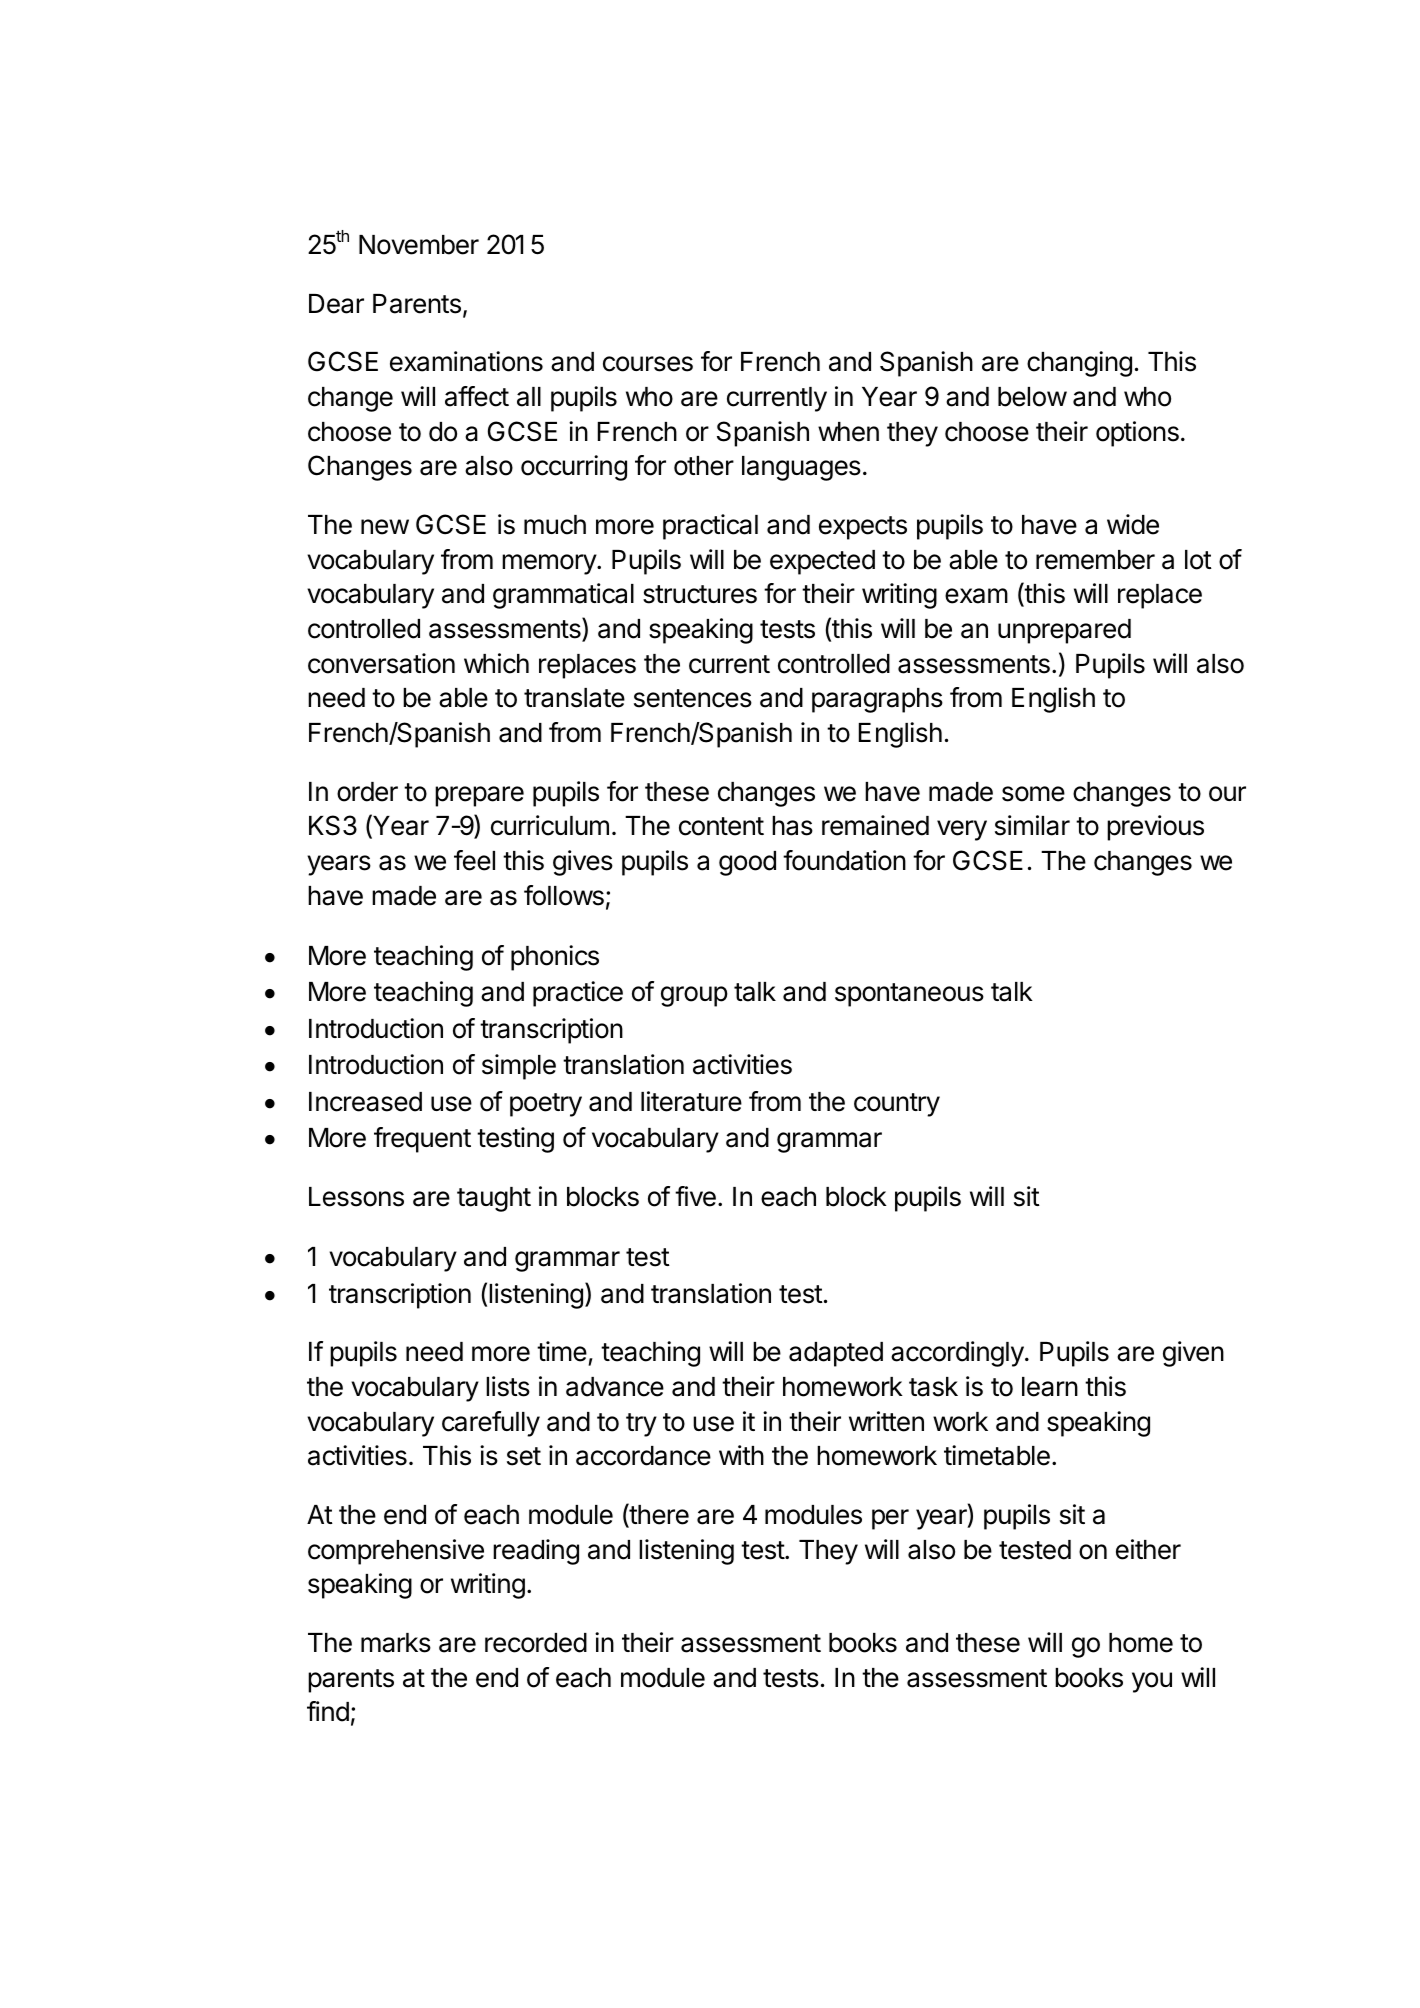 This screenshot has height=2008, width=1420. Describe the element at coordinates (1079, 364) in the screenshot. I see `changing` at that location.
